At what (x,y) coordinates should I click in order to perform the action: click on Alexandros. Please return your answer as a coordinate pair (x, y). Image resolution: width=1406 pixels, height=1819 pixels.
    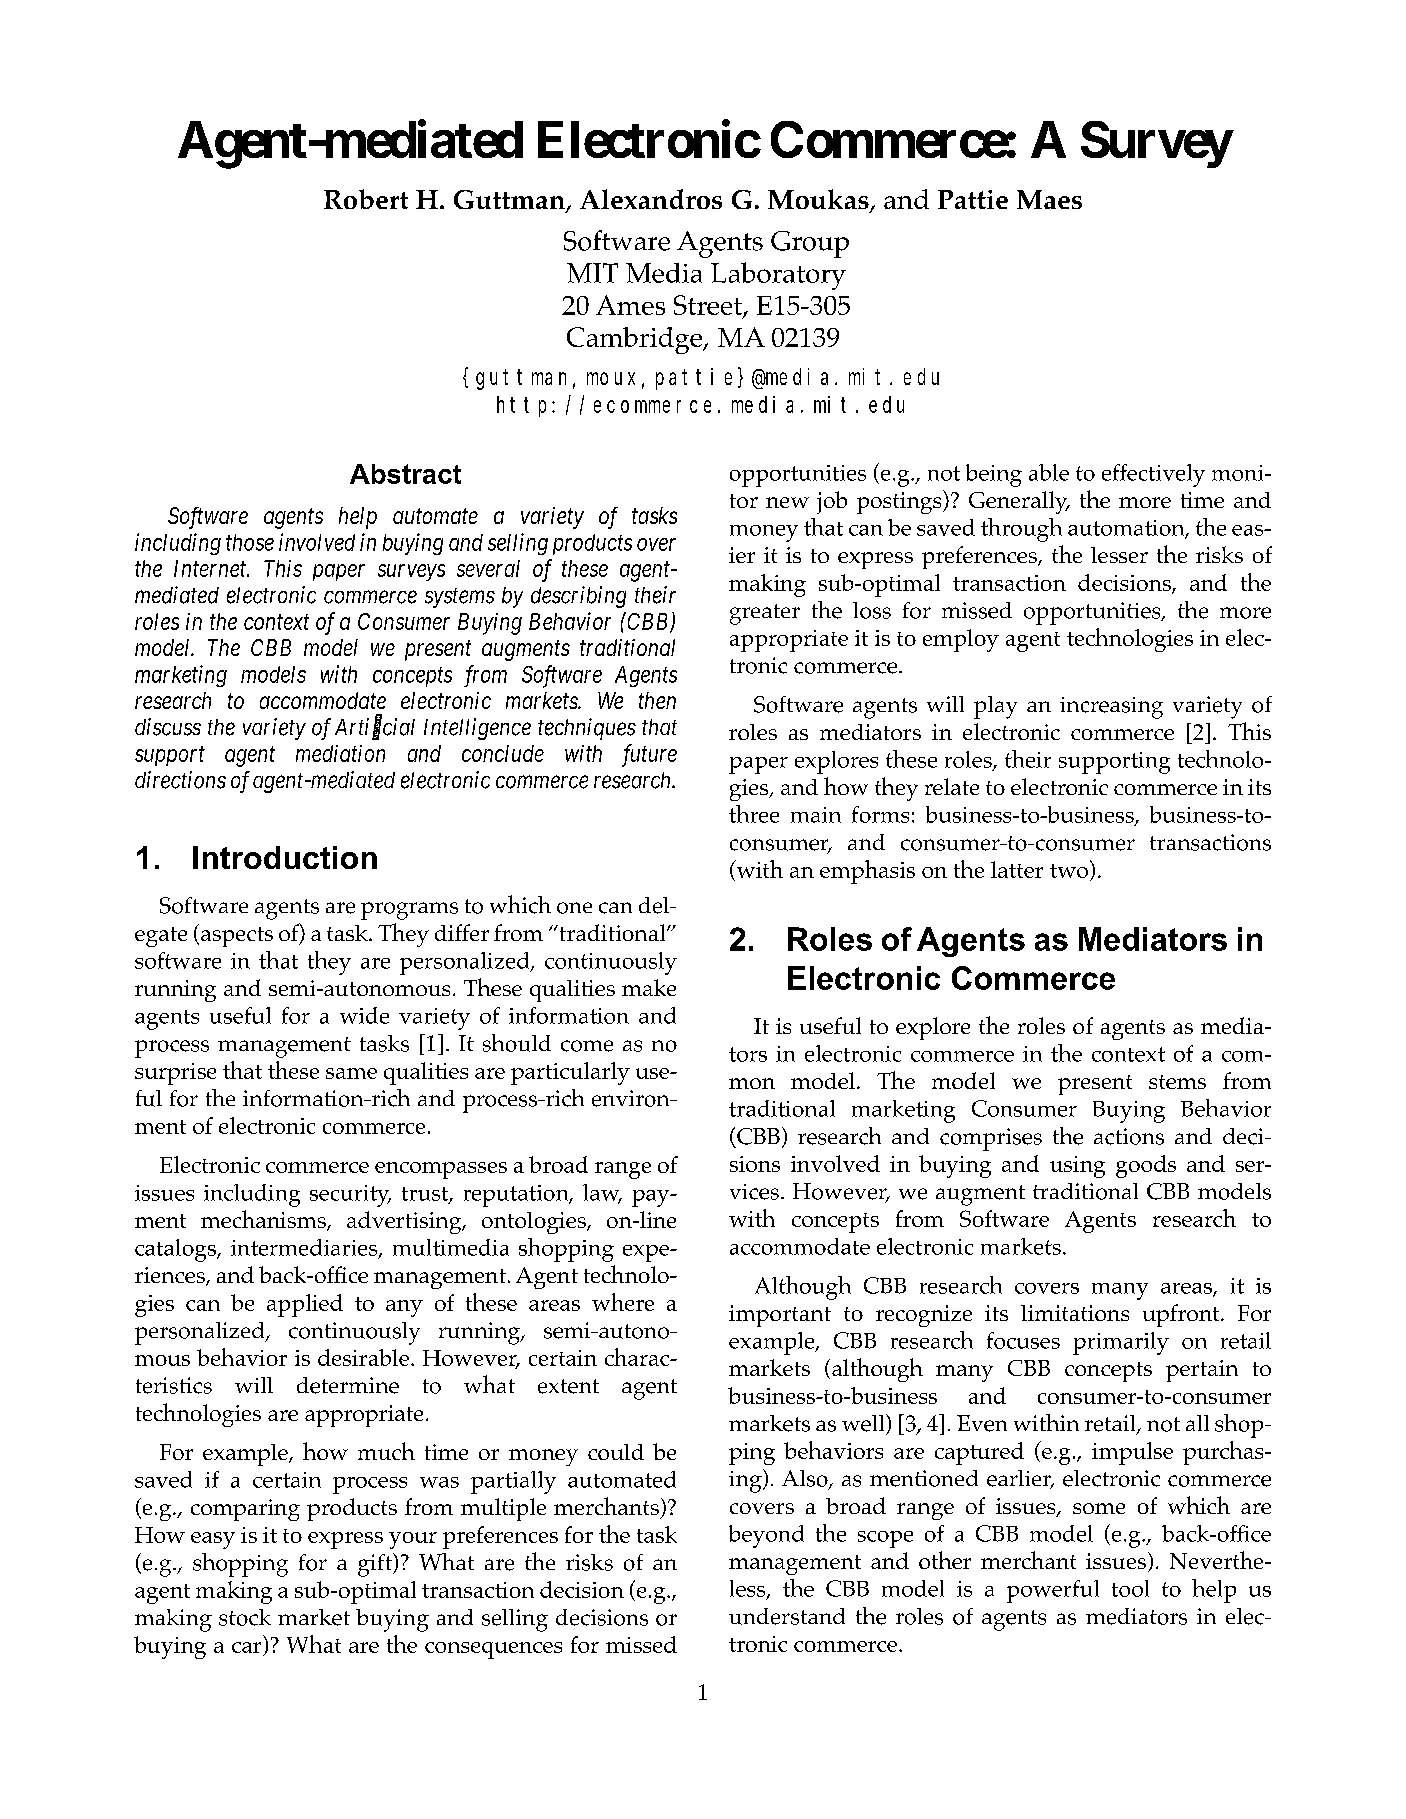
    Looking at the image, I should click on (651, 199).
